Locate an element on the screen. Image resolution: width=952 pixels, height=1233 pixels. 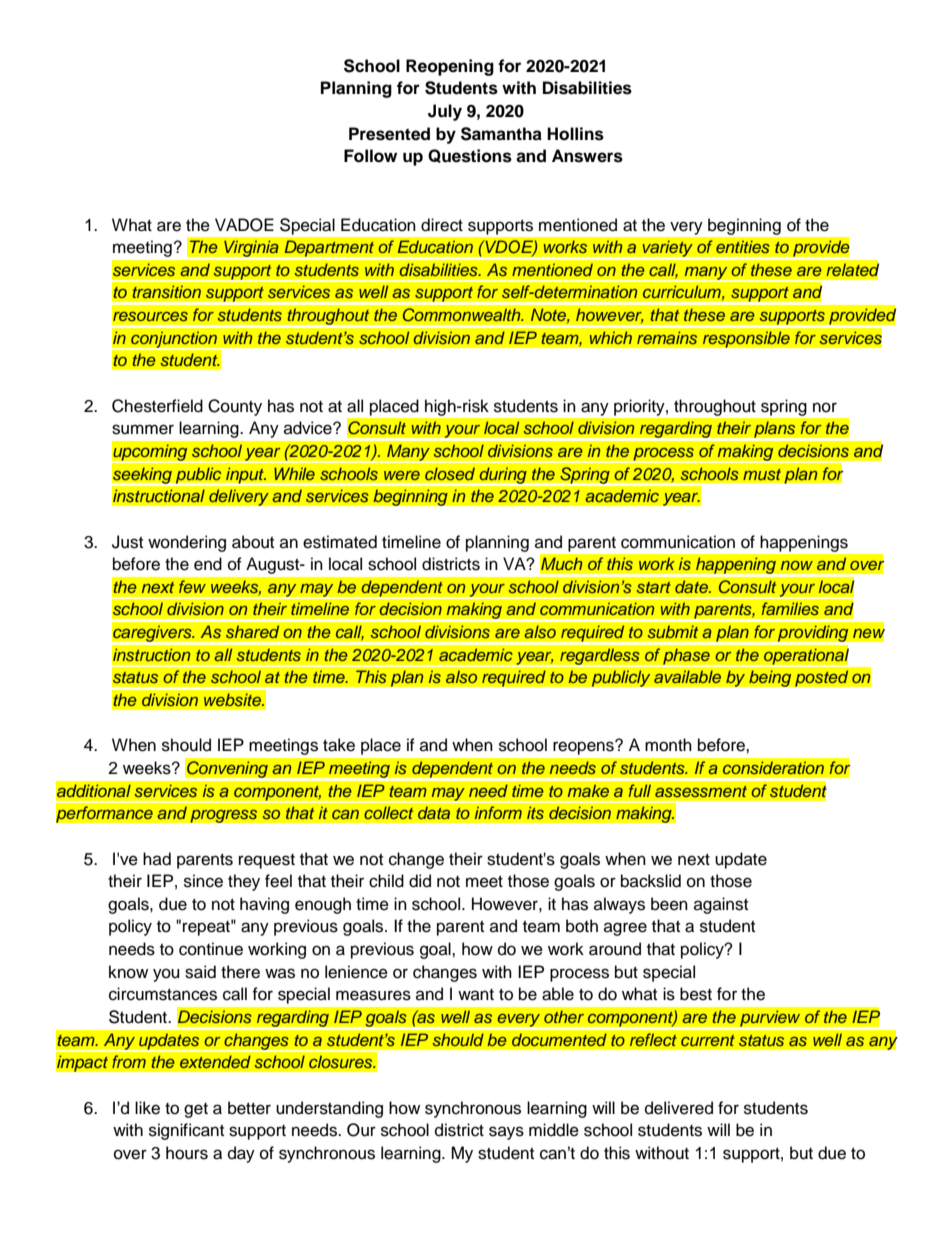
get is located at coordinates (196, 1110).
